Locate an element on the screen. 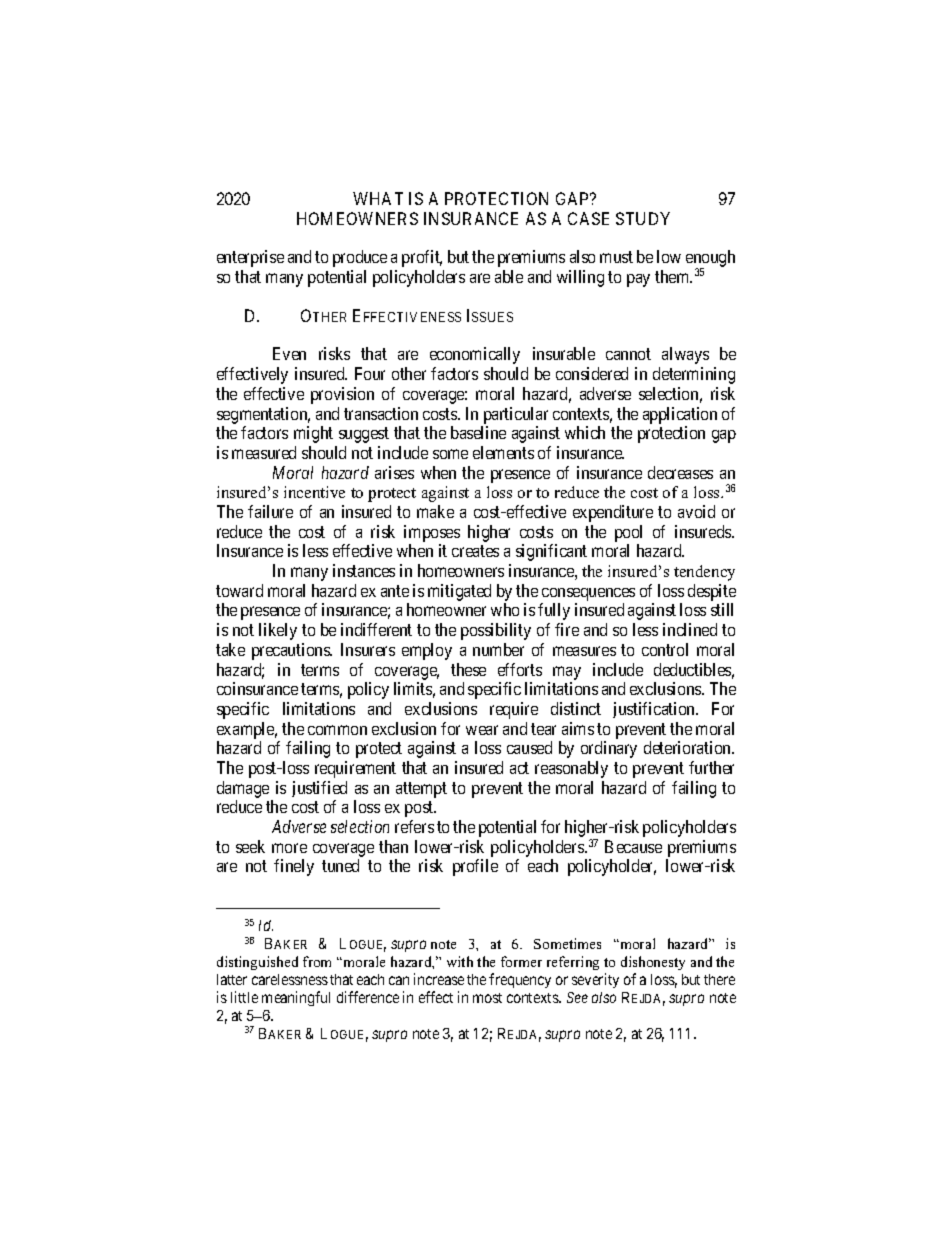  inclined is located at coordinates (690, 629).
